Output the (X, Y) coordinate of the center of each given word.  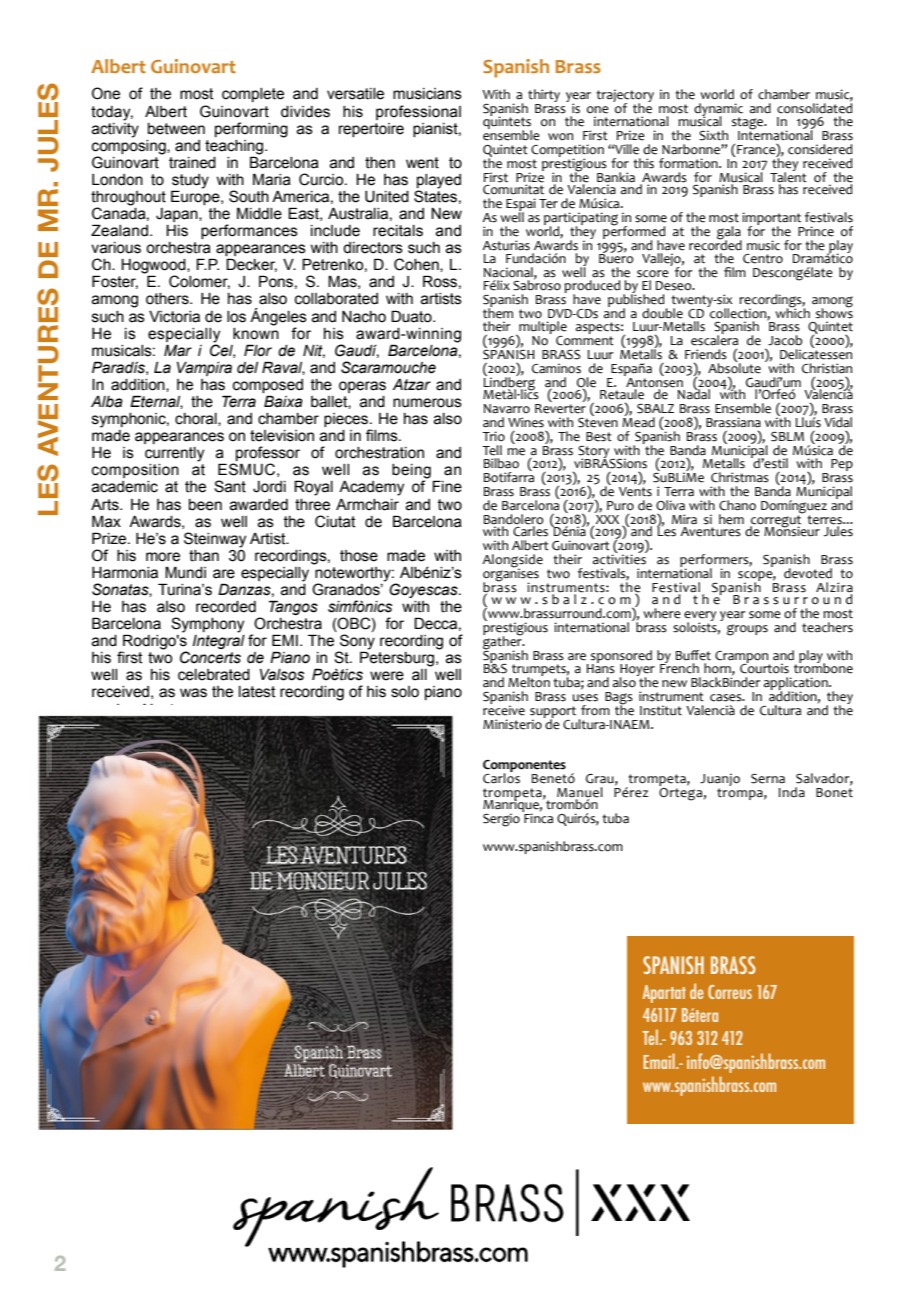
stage (749, 124)
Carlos (501, 777)
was (193, 693)
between (176, 129)
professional (418, 112)
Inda (792, 792)
